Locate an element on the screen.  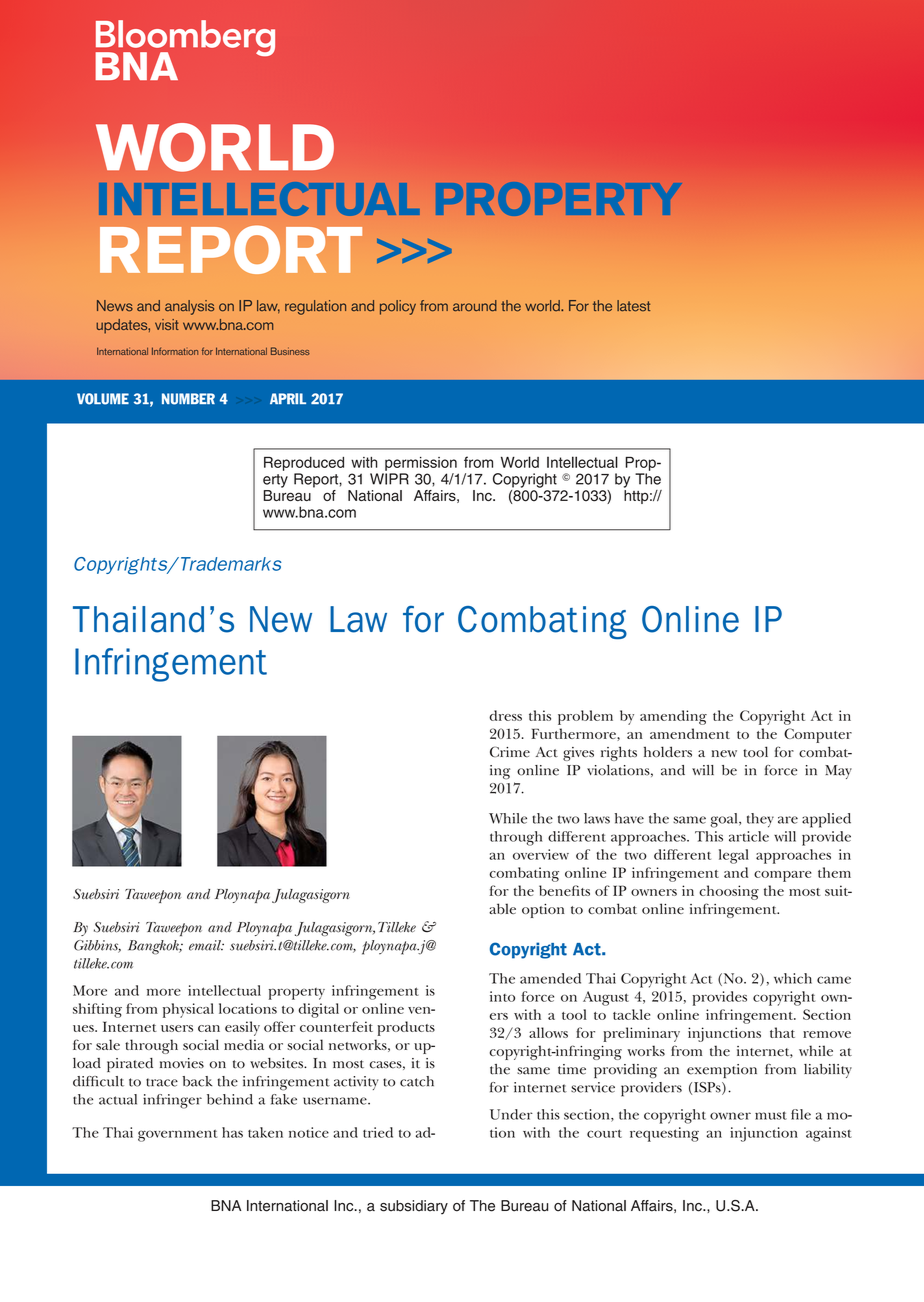
government is located at coordinates (177, 1136).
